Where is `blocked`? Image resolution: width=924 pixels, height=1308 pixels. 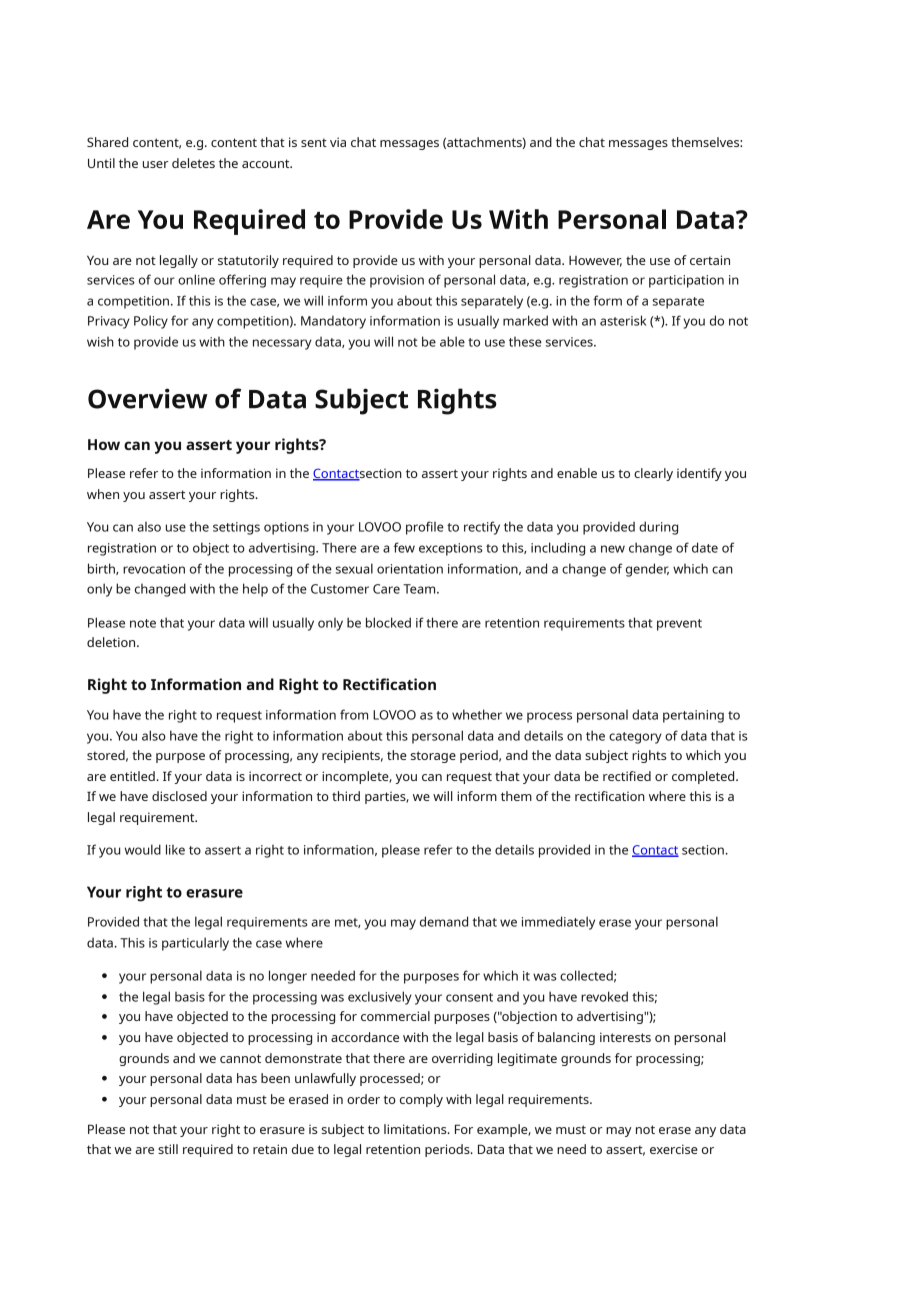
blocked is located at coordinates (388, 622).
